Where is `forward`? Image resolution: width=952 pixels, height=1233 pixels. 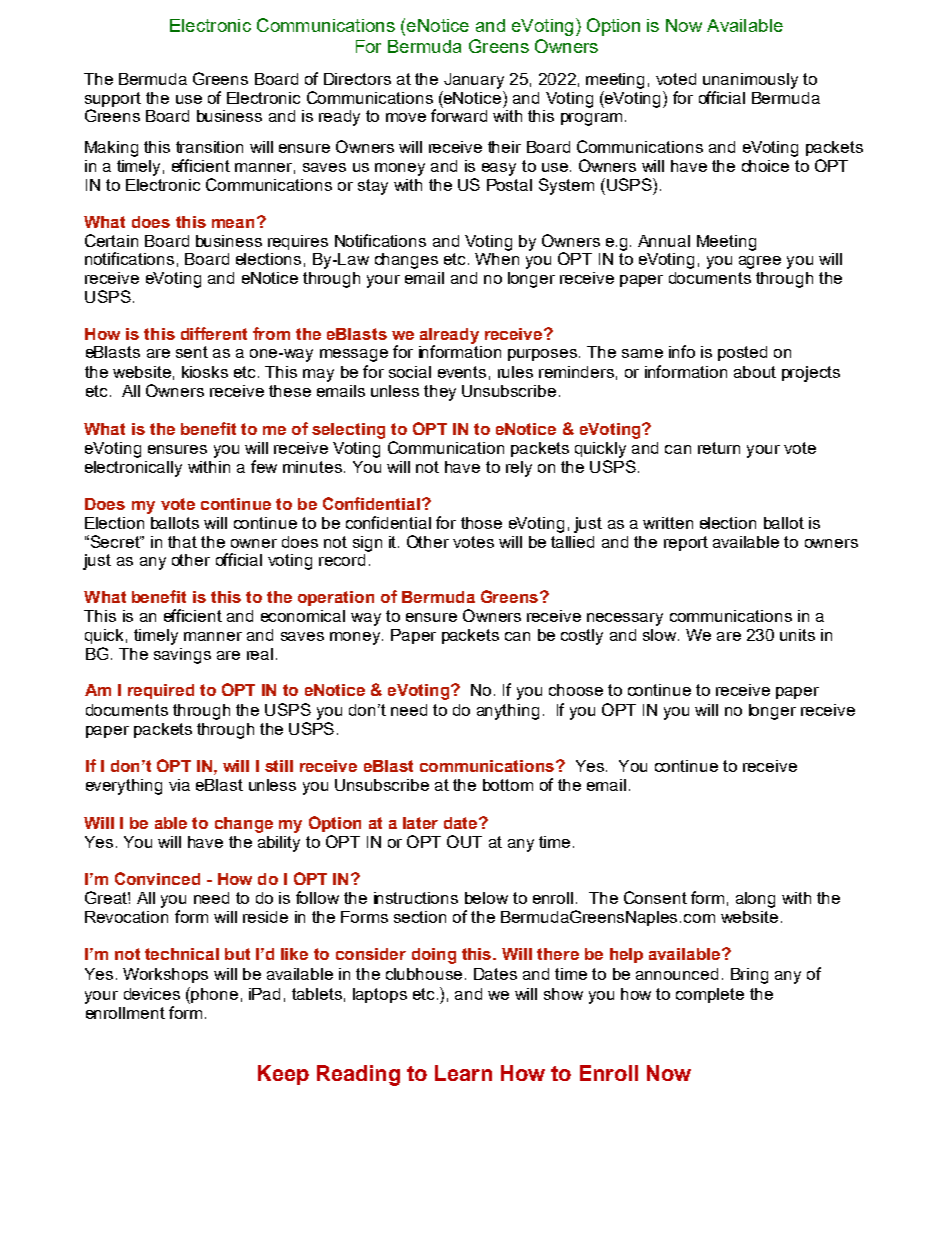 forward is located at coordinates (459, 114).
